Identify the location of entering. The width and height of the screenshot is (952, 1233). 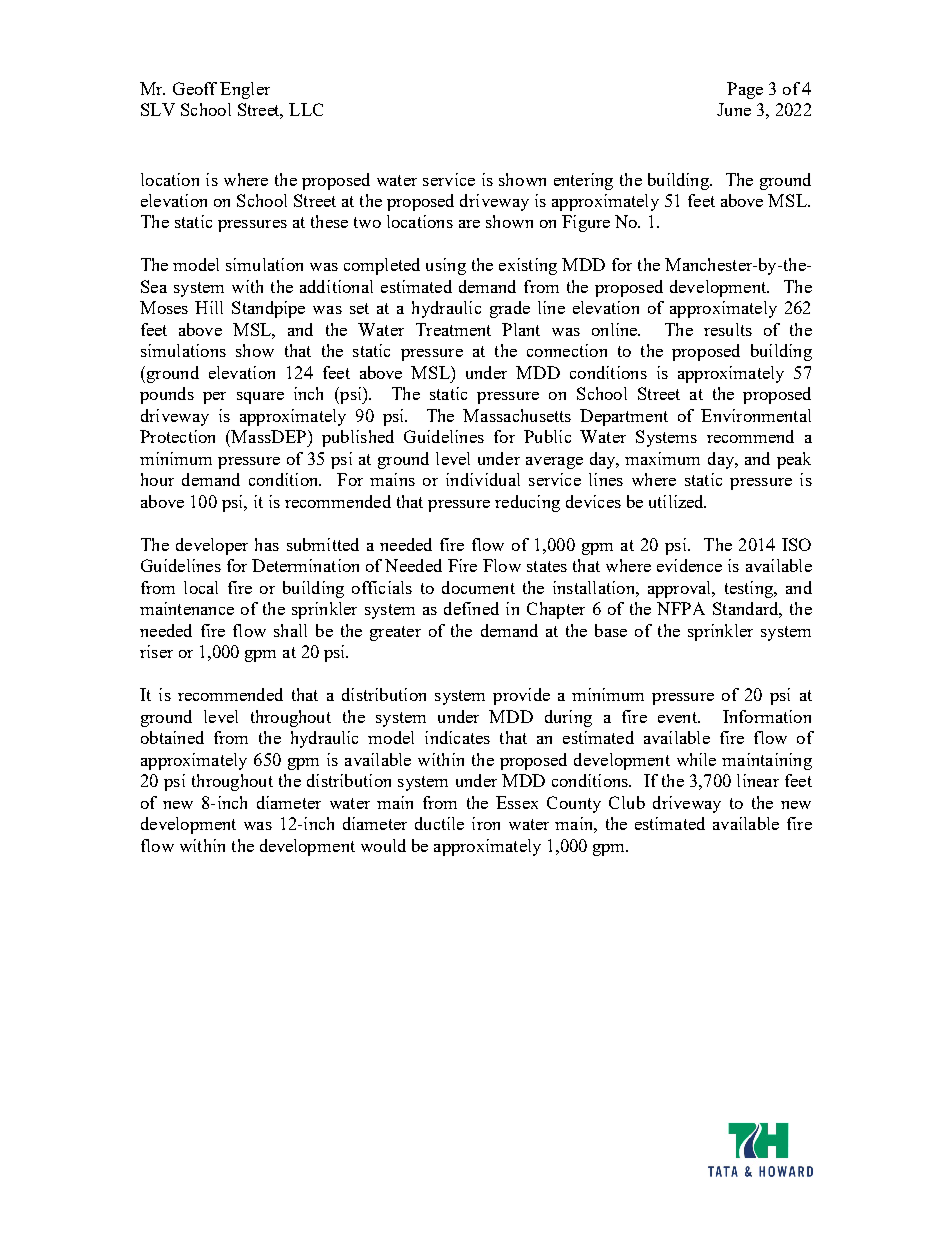
(583, 181).
